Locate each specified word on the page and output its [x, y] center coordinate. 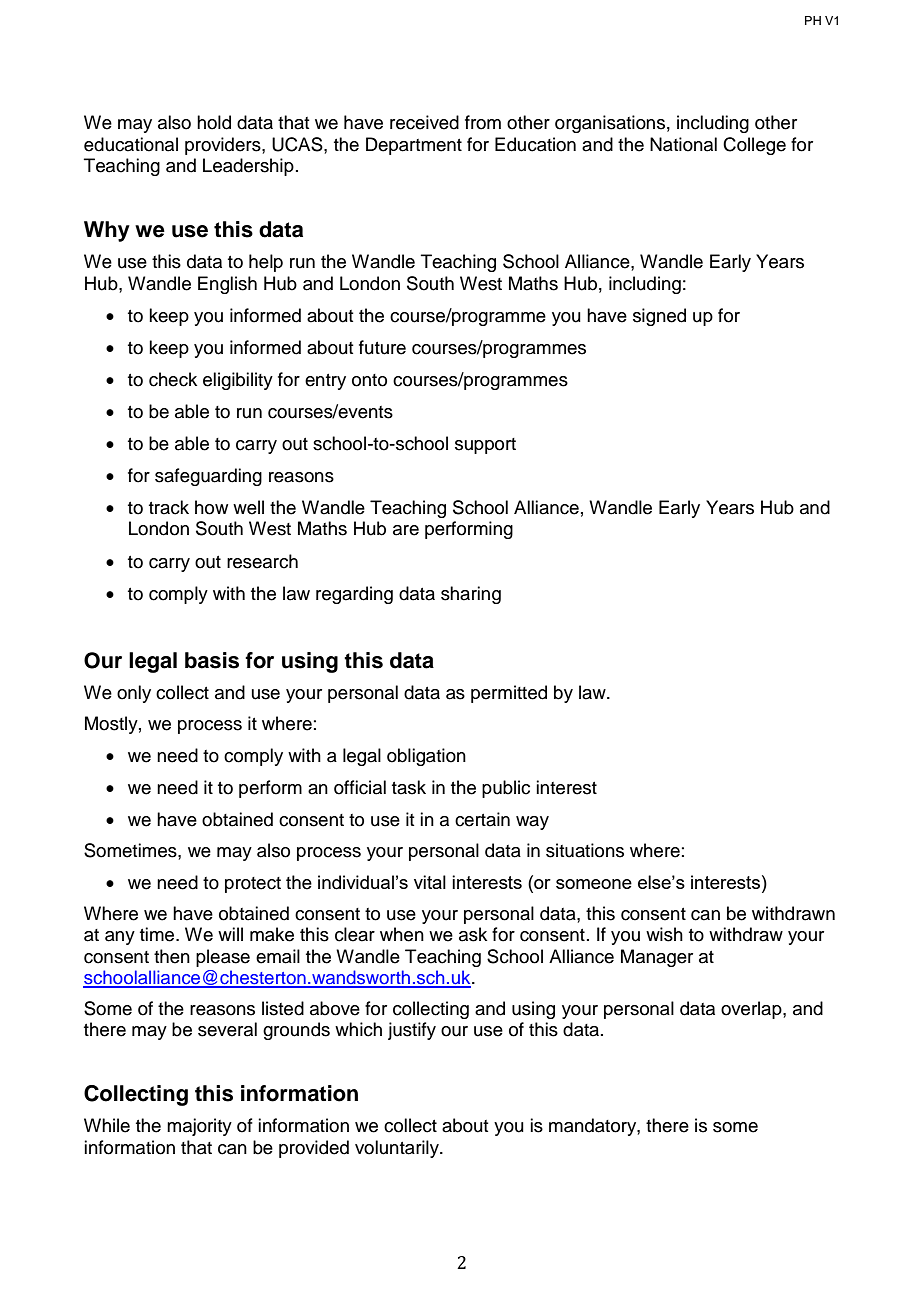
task [409, 787]
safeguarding [208, 477]
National [683, 144]
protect [253, 885]
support [485, 446]
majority [199, 1127]
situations [585, 850]
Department [414, 146]
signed [659, 317]
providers [224, 146]
